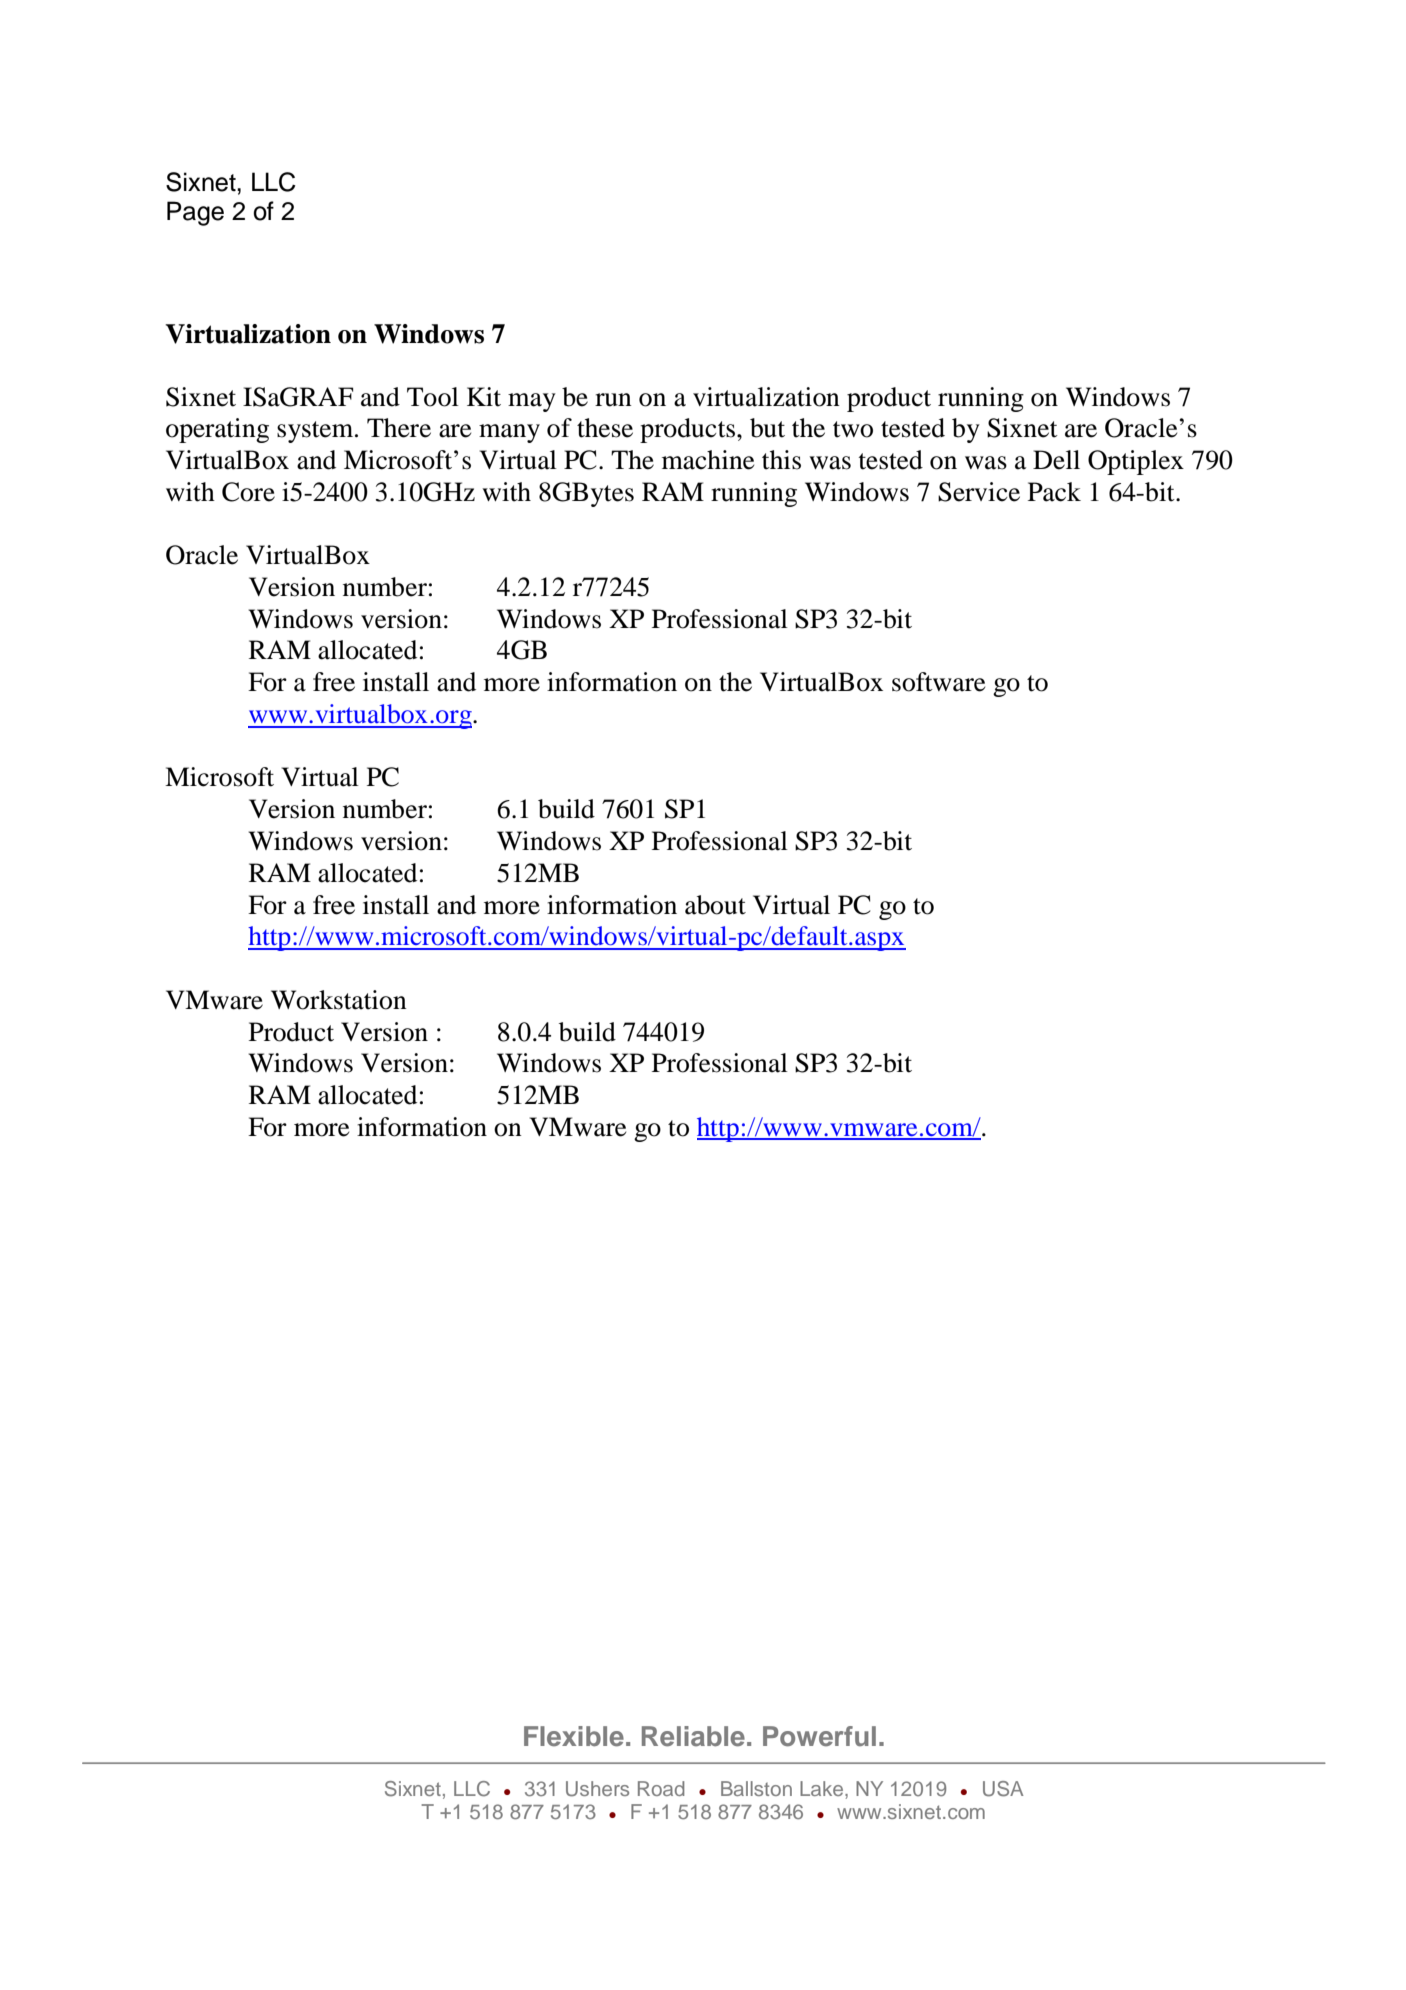  I want to click on USA, so click(1003, 1789).
